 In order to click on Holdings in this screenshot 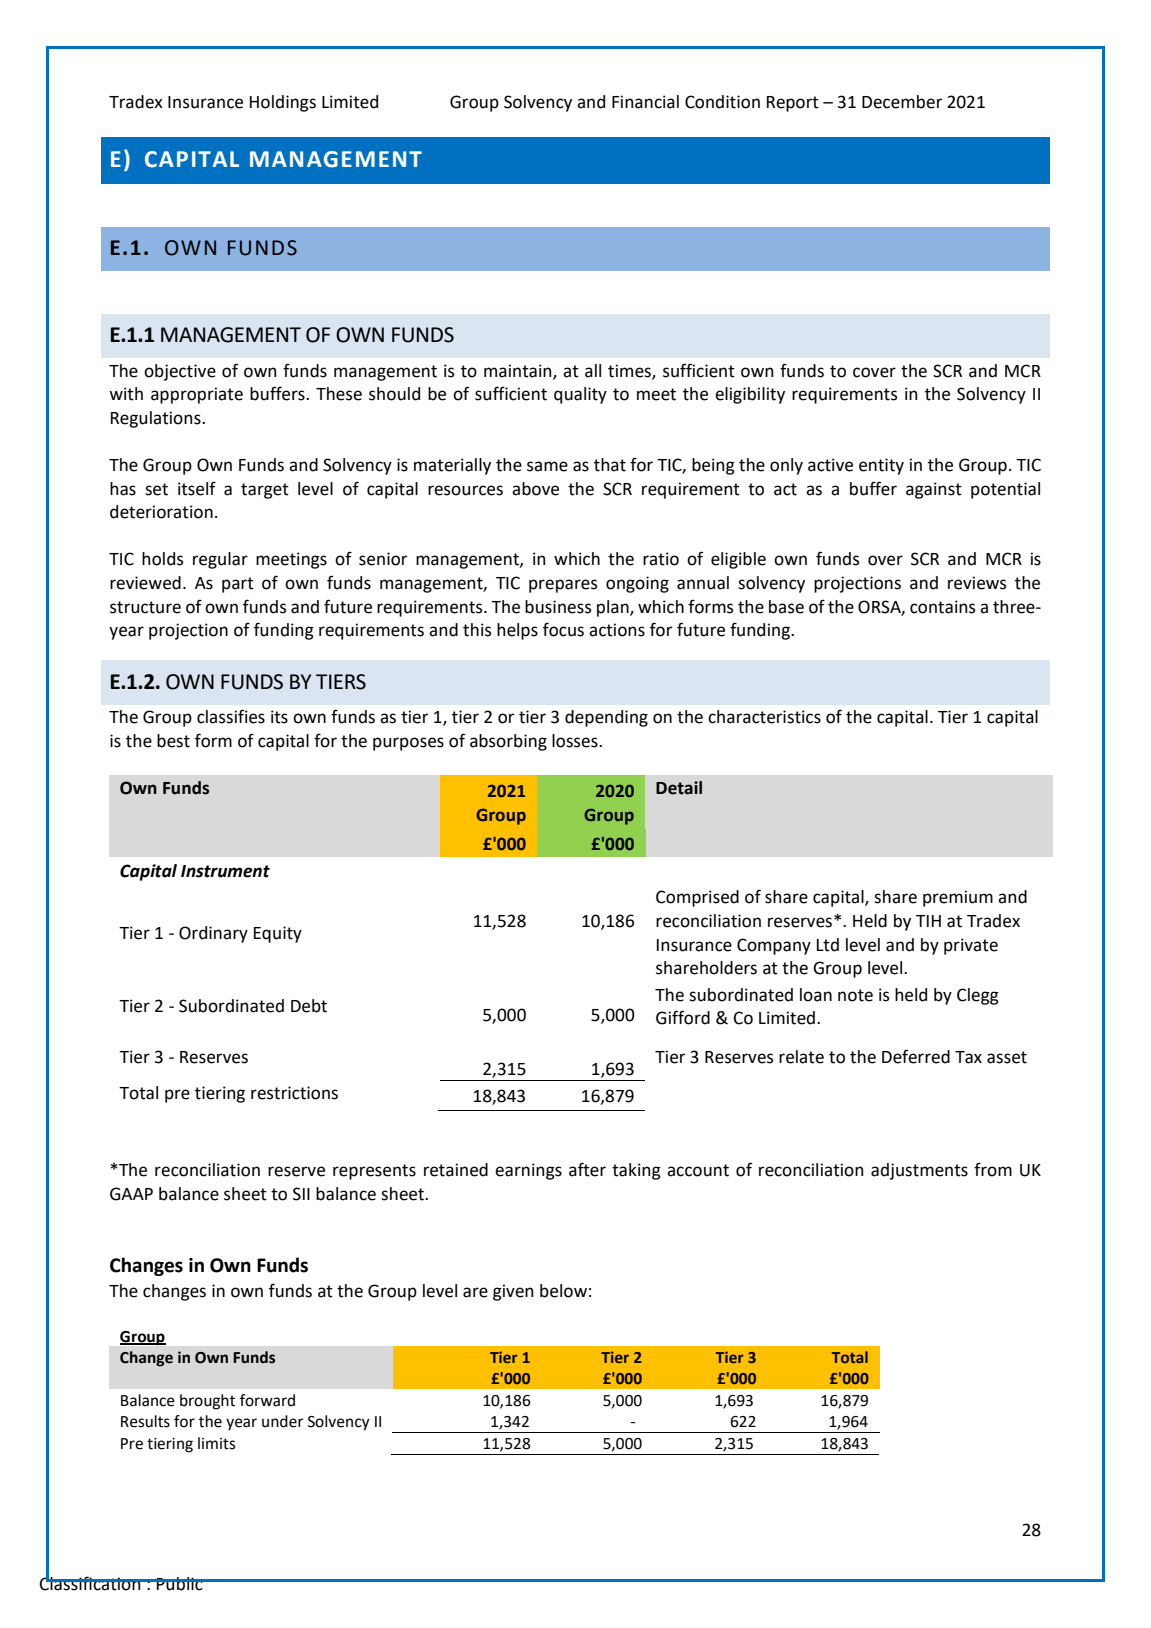, I will do `click(283, 103)`.
